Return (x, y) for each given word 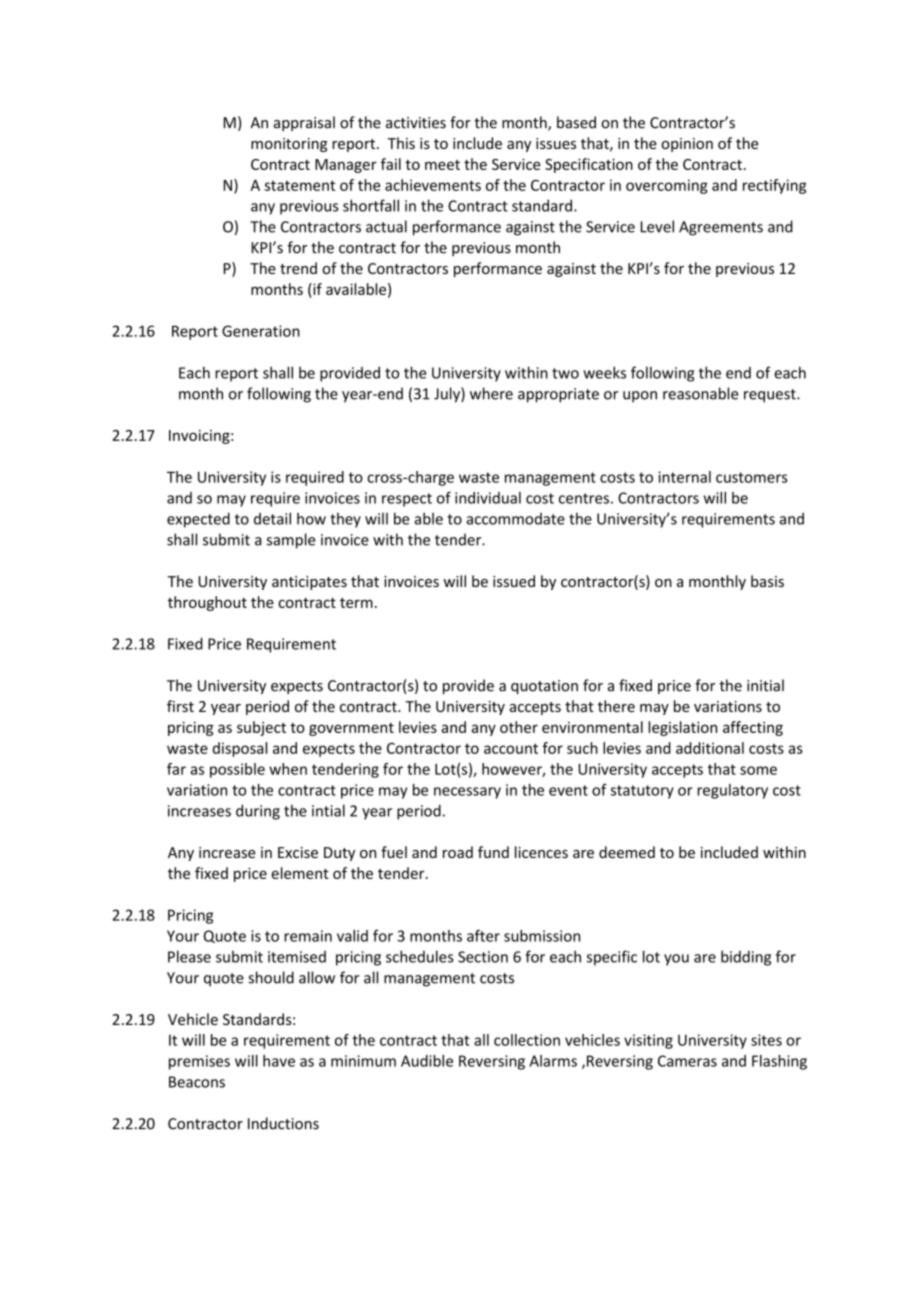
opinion (687, 145)
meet (442, 165)
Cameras (687, 1061)
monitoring (289, 145)
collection (527, 1040)
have (279, 1061)
